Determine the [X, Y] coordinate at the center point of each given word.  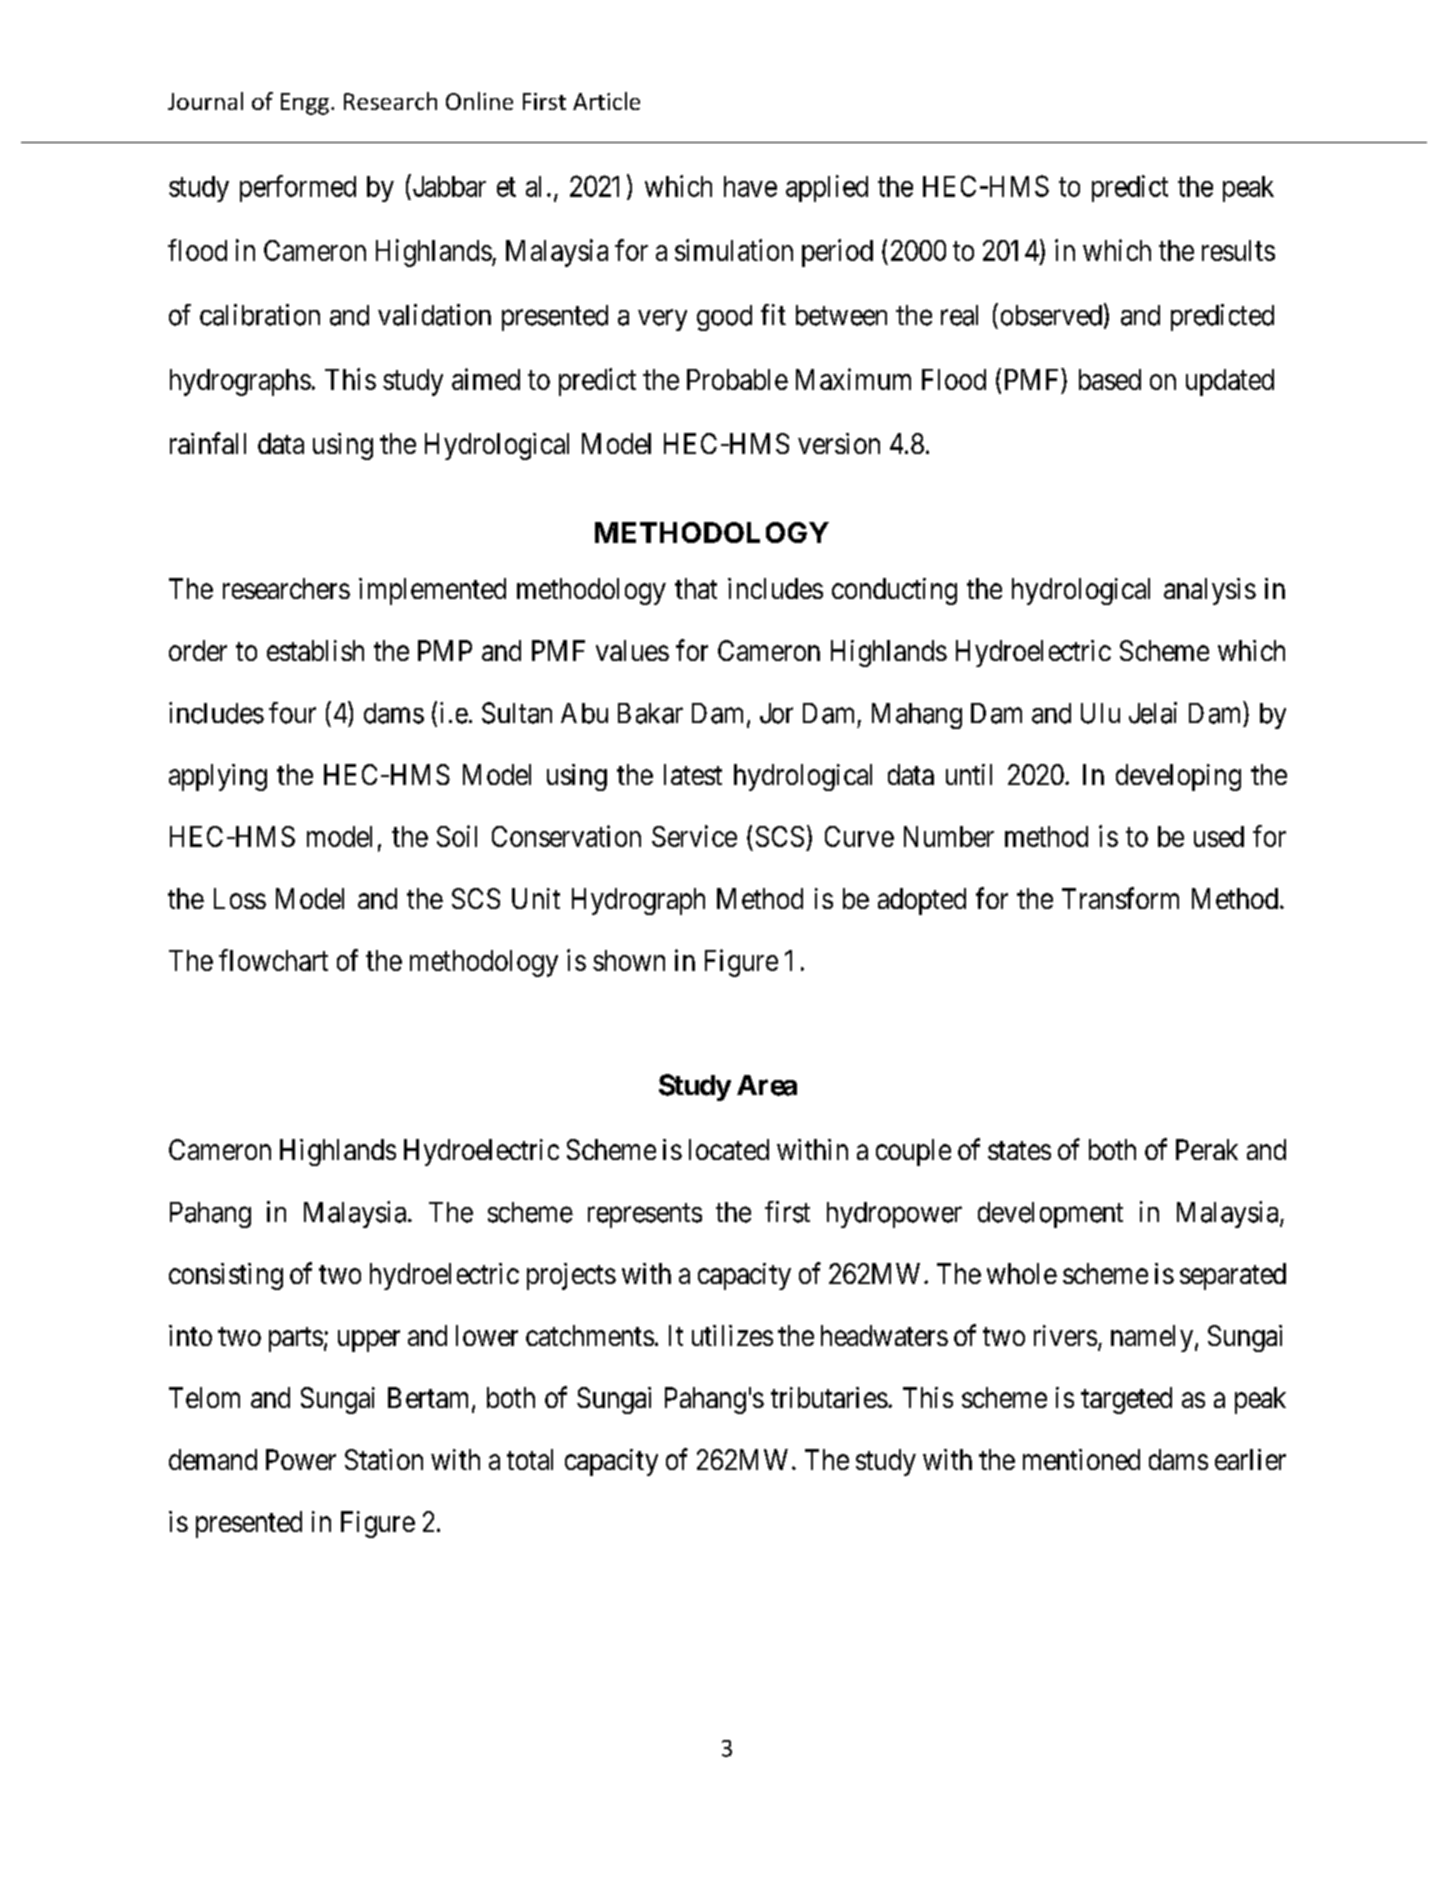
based [1110, 379]
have [750, 186]
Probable [737, 379]
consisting [226, 1276]
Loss [240, 898]
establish [315, 650]
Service [694, 836]
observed [1051, 315]
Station [384, 1459]
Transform [1120, 898]
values [632, 650]
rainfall [208, 443]
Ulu [1100, 713]
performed [298, 188]
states [1019, 1150]
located [729, 1149]
